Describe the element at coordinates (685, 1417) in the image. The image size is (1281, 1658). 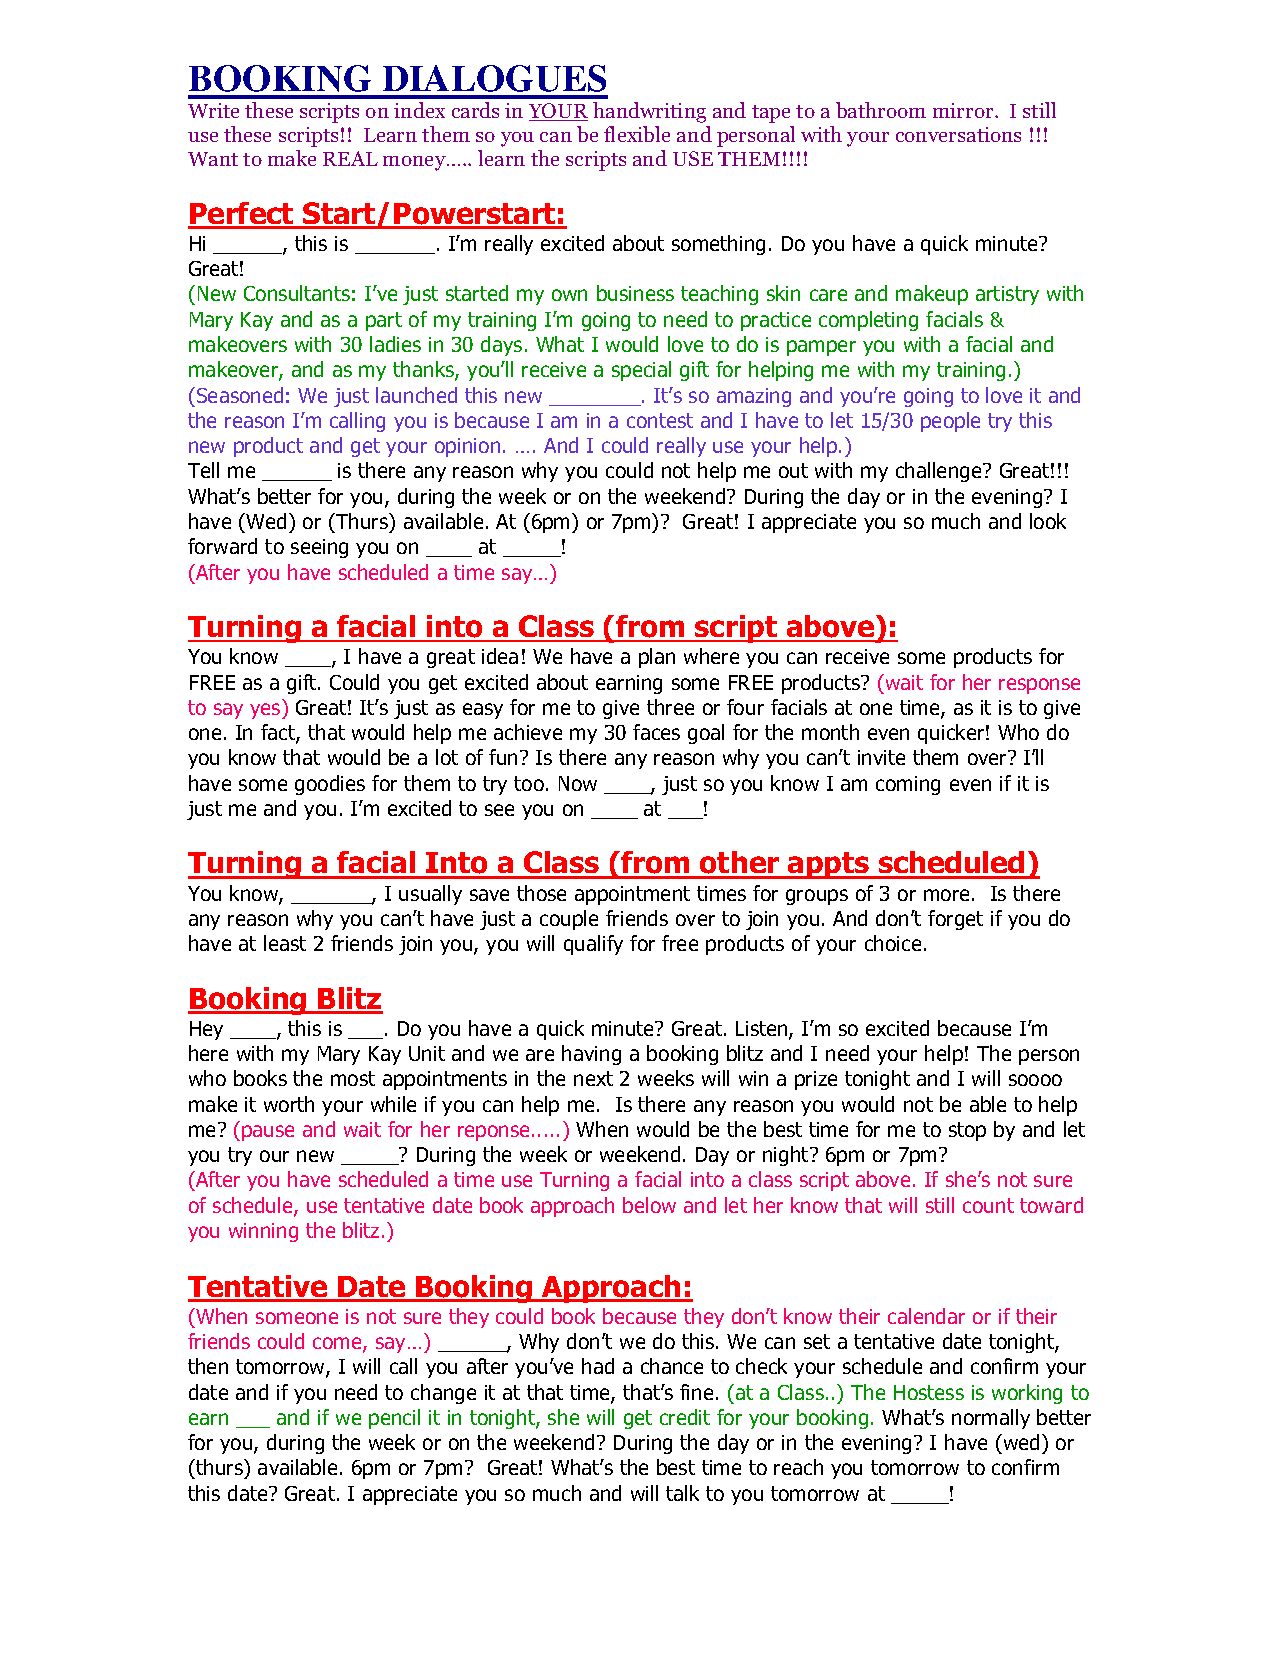
I see `credit` at that location.
